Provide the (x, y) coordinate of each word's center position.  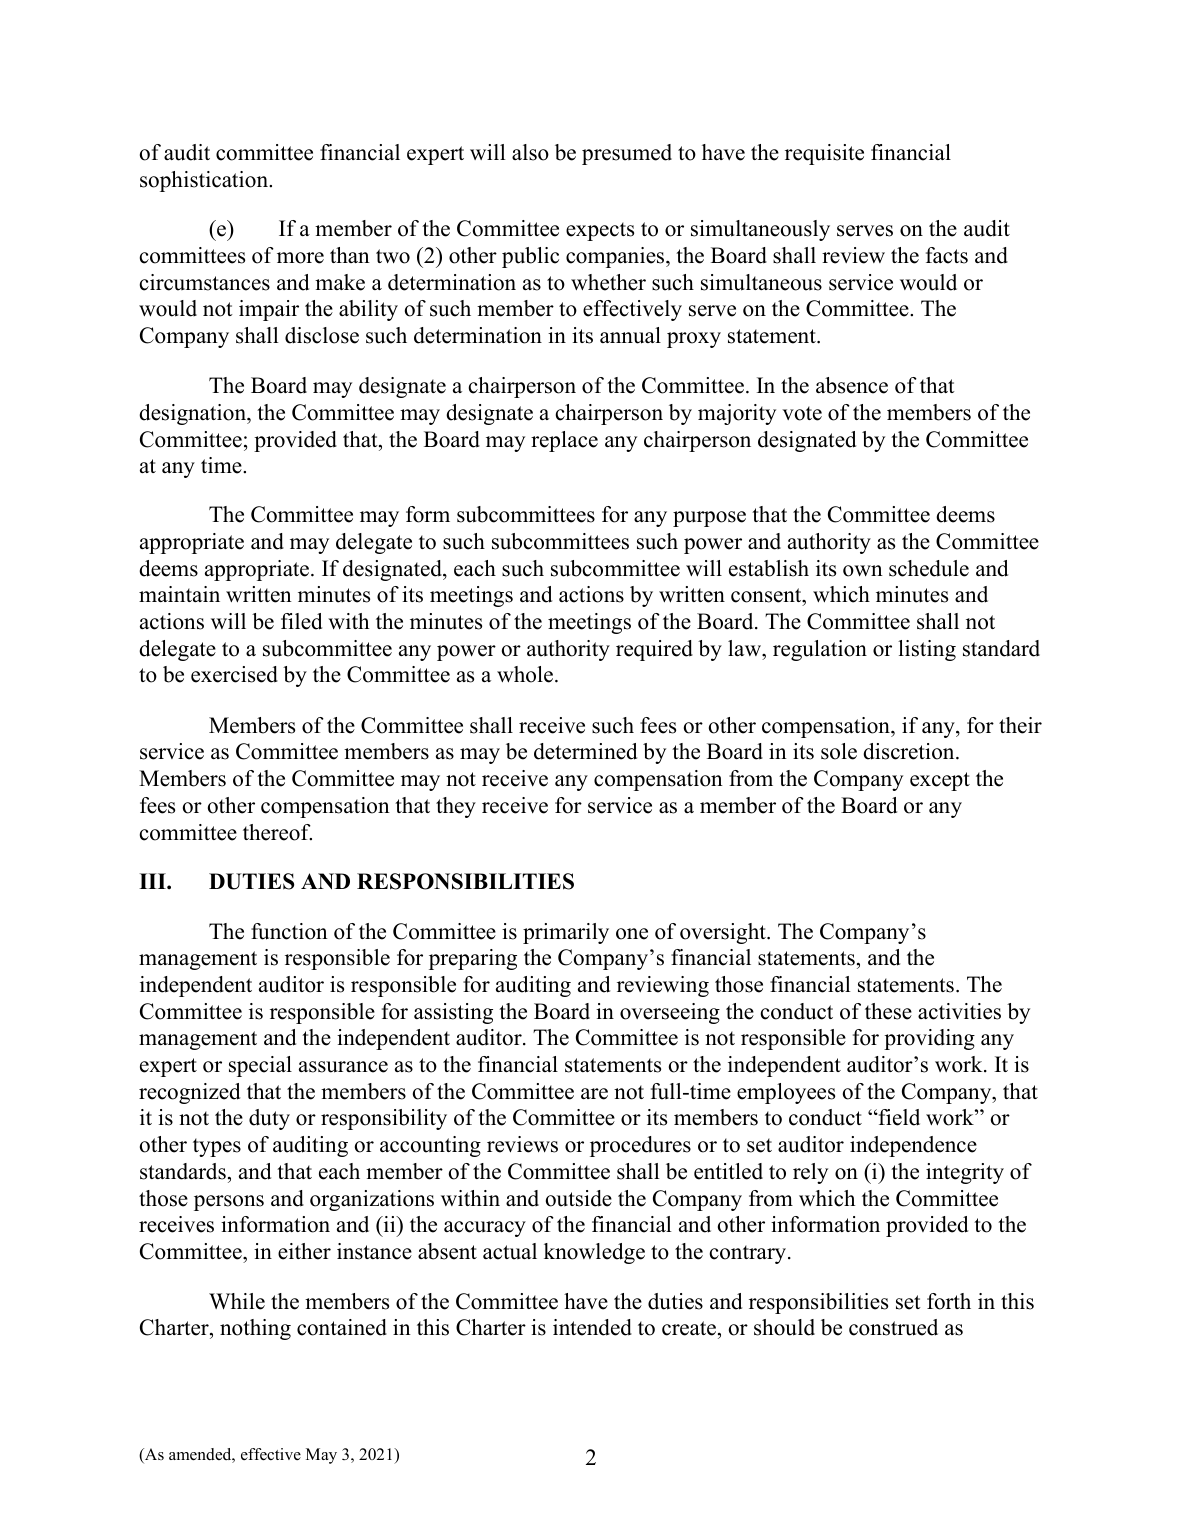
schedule (929, 568)
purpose (709, 519)
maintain (179, 594)
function (289, 931)
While (237, 1301)
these (888, 1011)
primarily (566, 933)
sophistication (205, 181)
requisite (824, 154)
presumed (627, 154)
